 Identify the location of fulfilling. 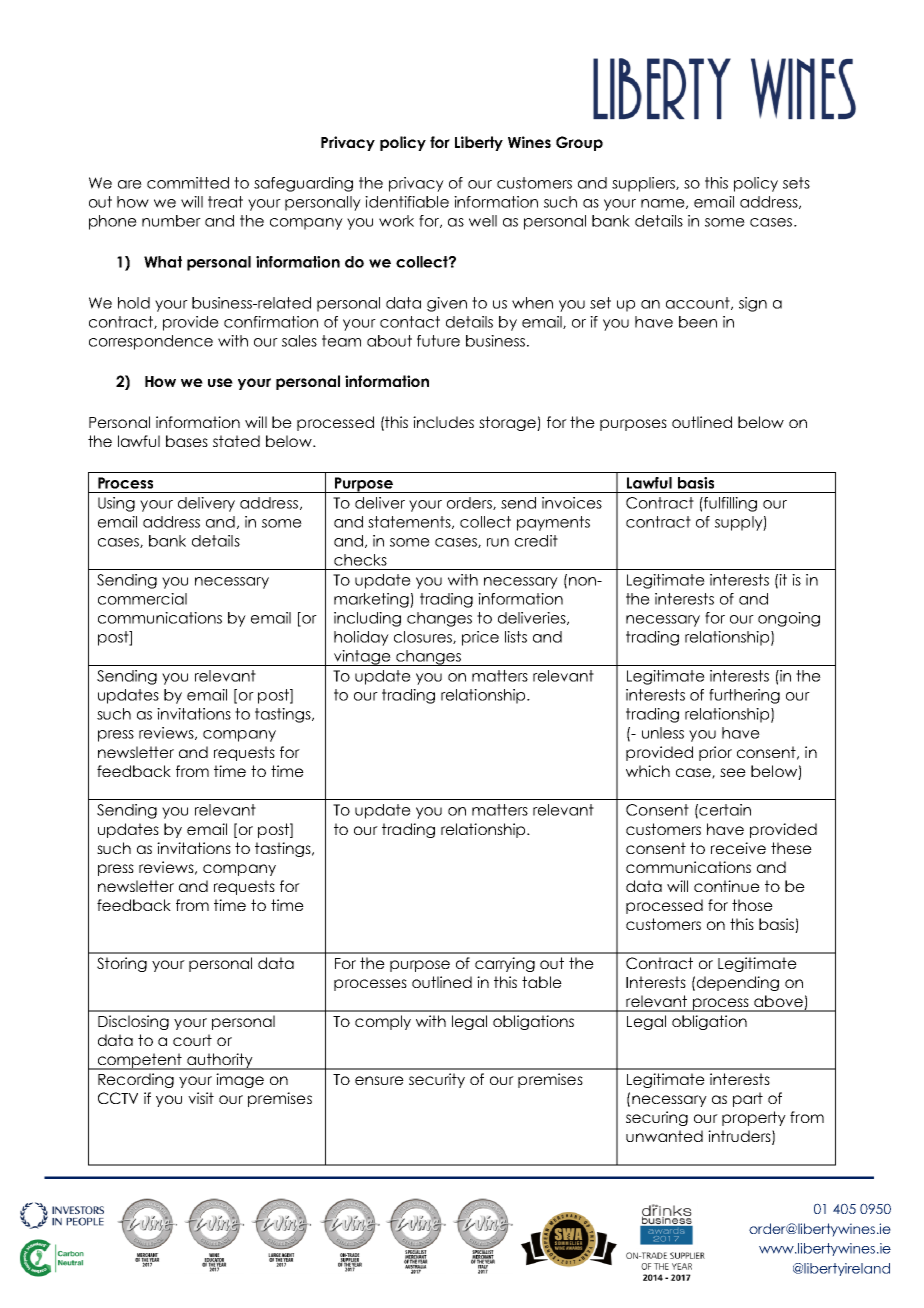
(729, 504).
